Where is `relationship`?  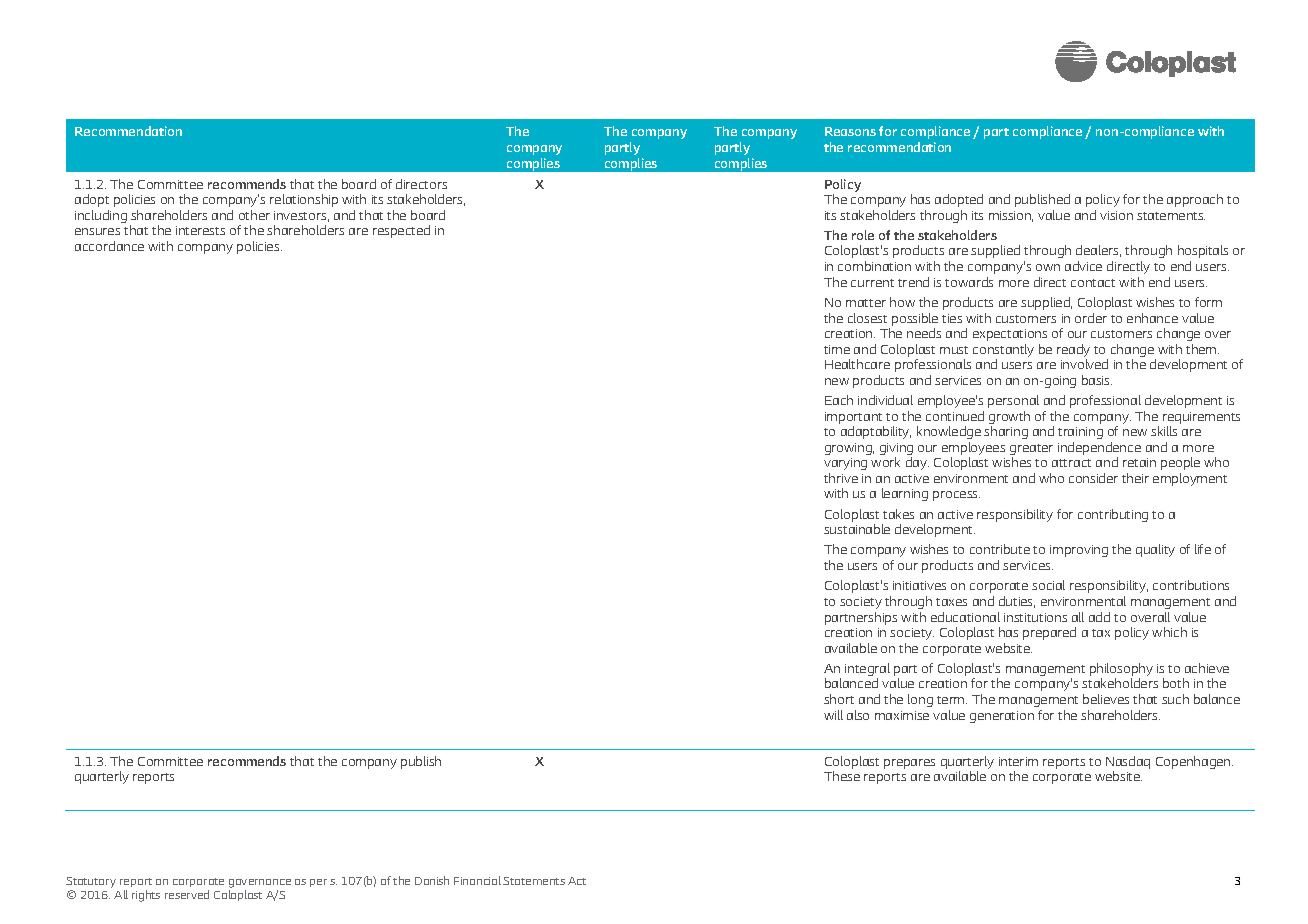
relationship is located at coordinates (304, 200).
